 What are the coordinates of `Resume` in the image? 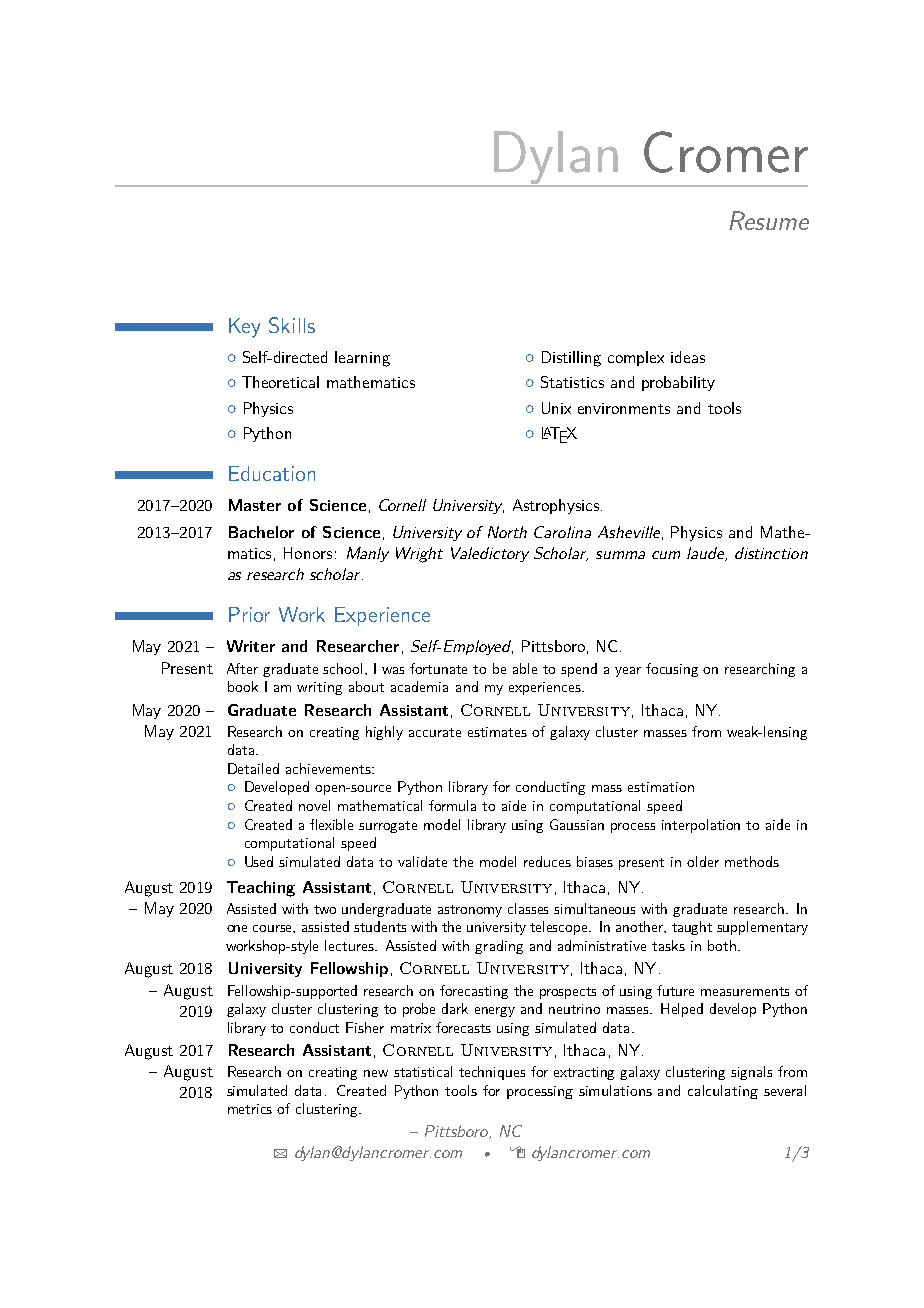 It's located at (769, 220).
